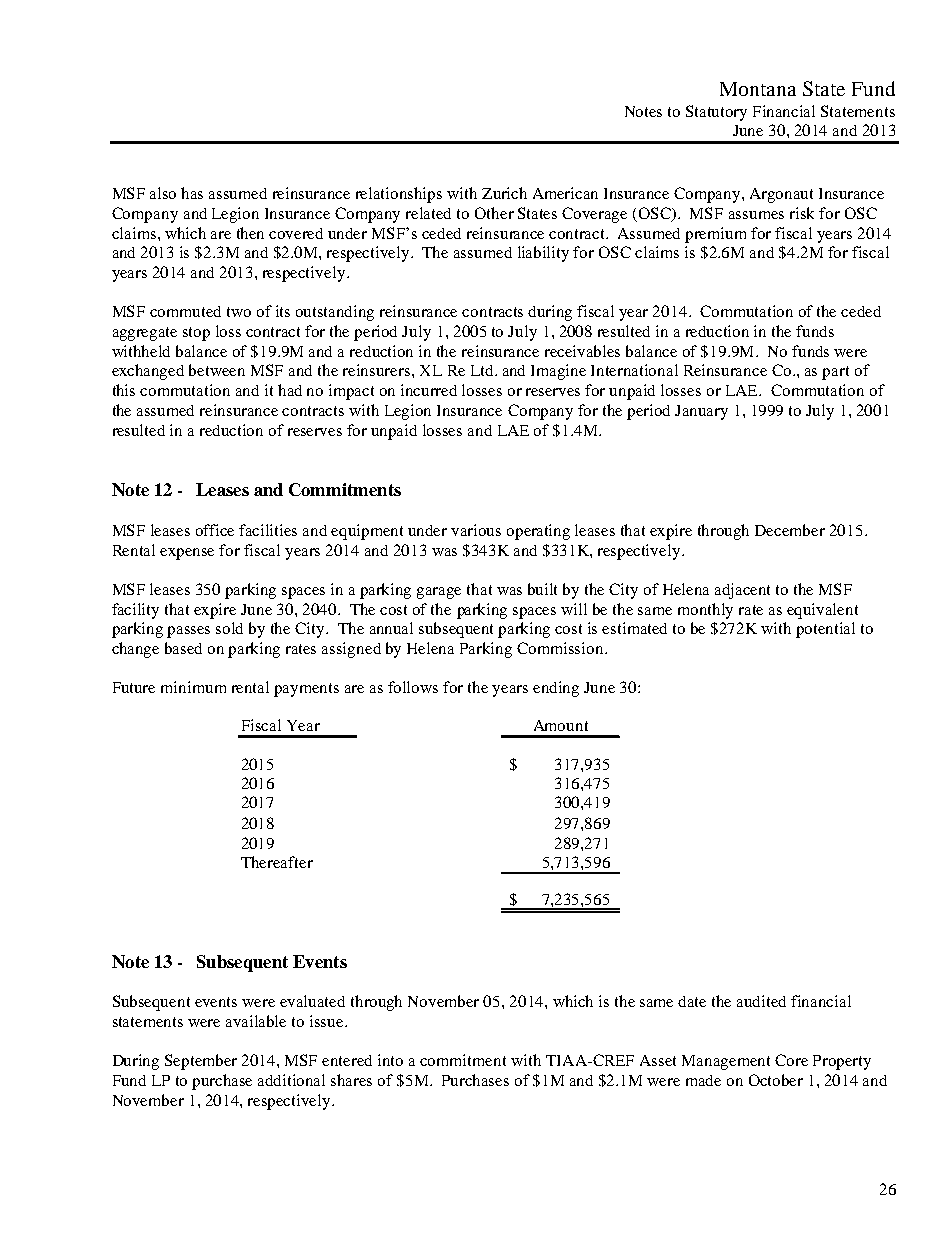 The height and width of the image is (1233, 952). Describe the element at coordinates (504, 193) in the image. I see `Zurich` at that location.
